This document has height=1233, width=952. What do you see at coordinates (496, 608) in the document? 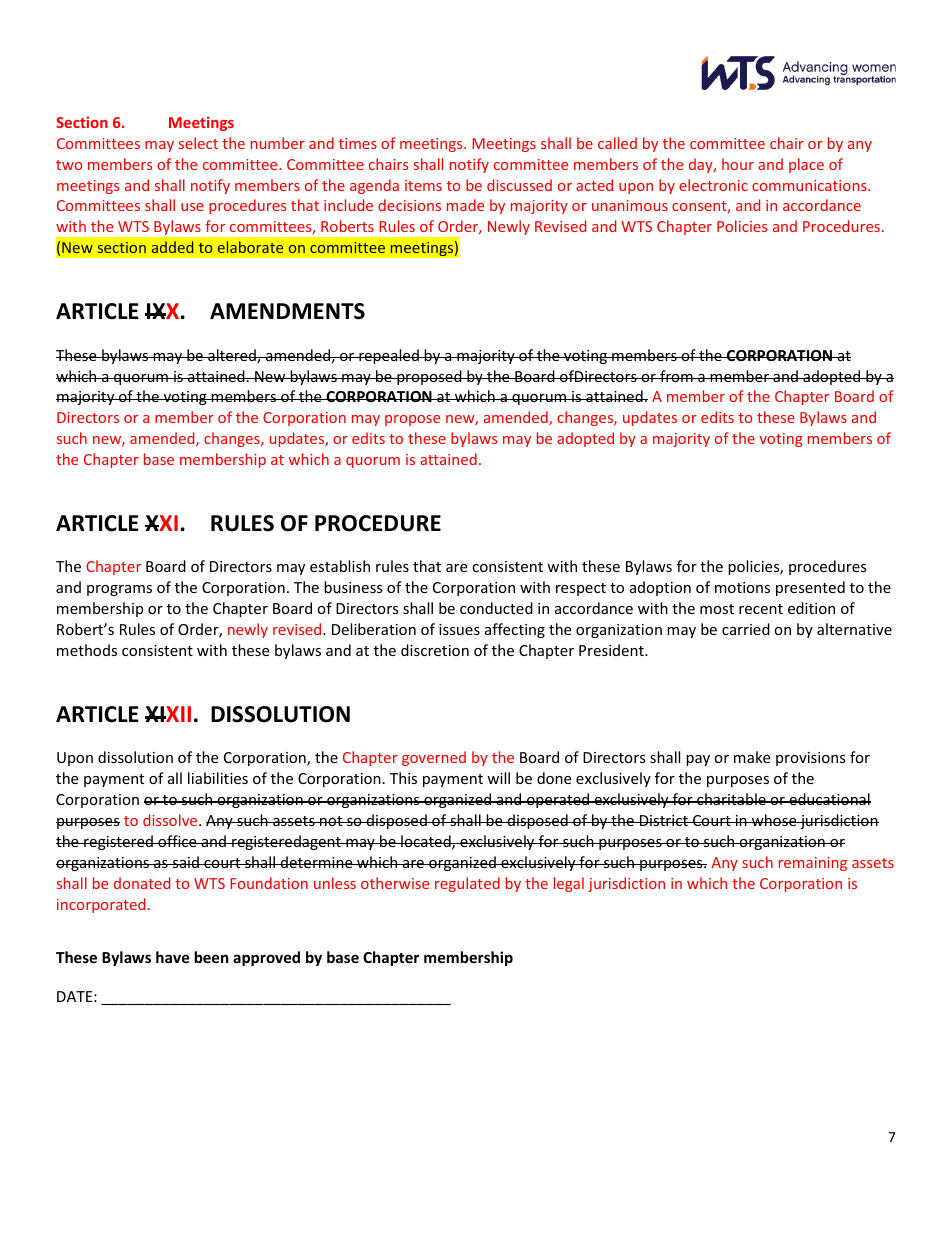
I see `conducted` at bounding box center [496, 608].
